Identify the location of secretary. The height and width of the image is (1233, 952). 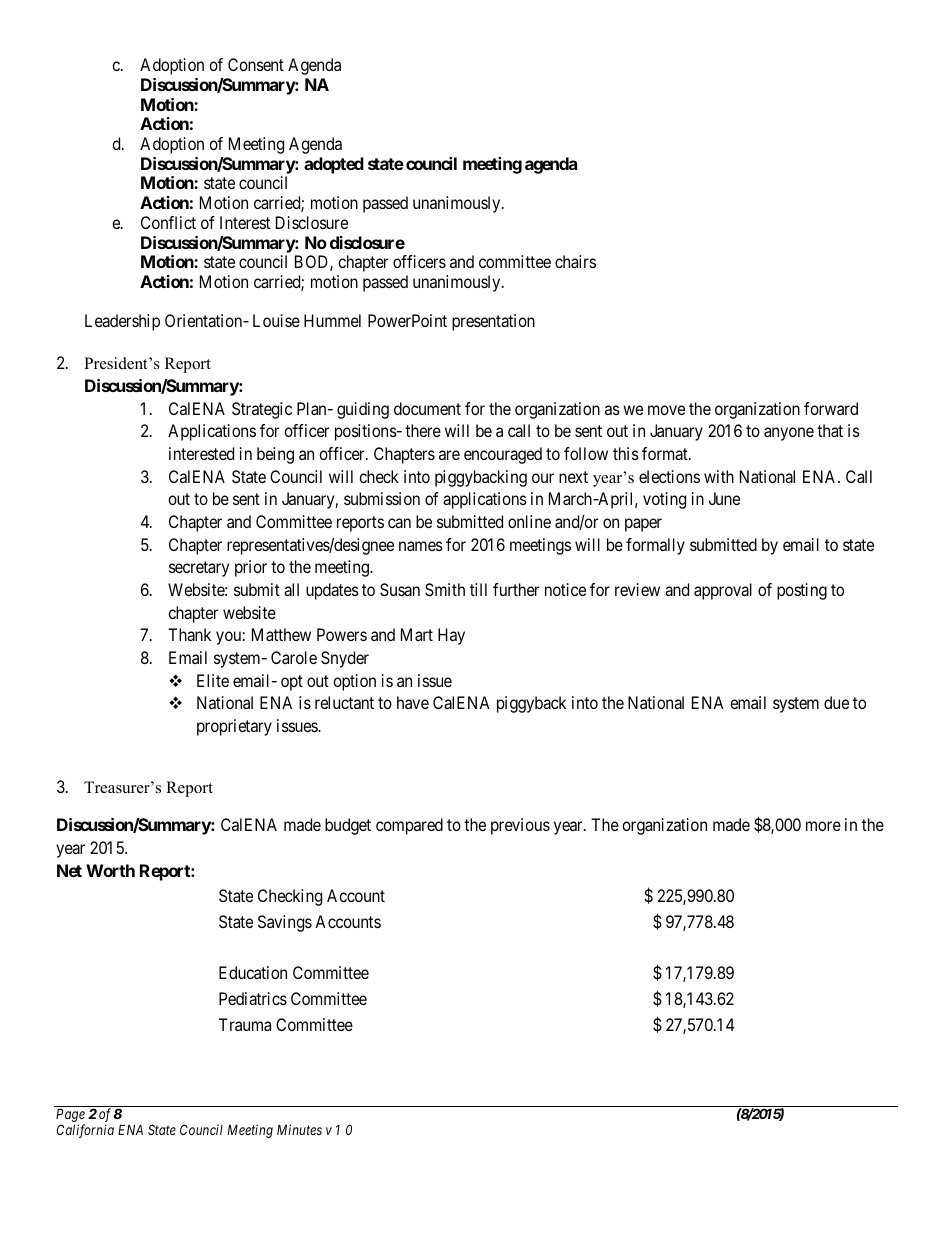
(199, 569).
